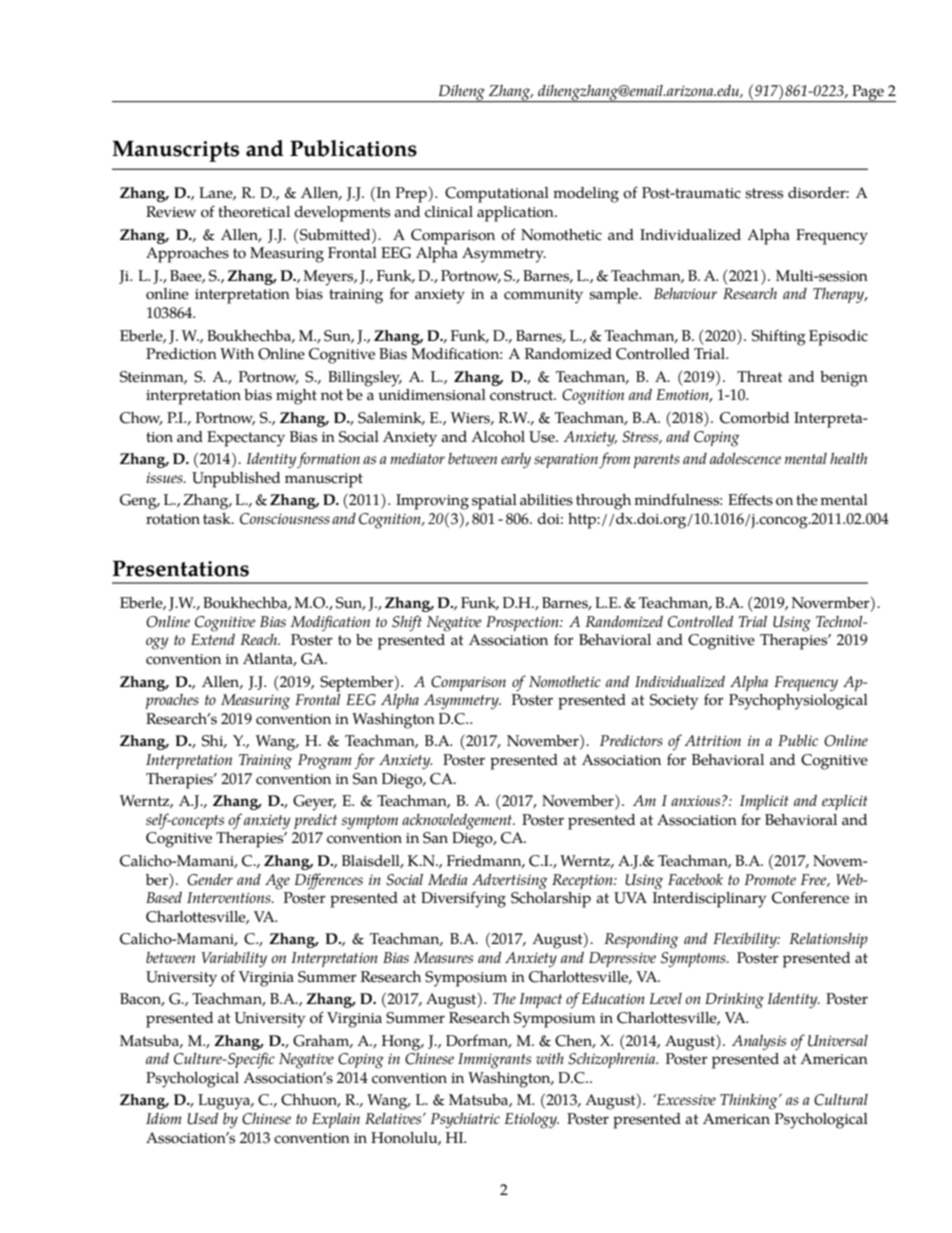 This screenshot has width=952, height=1233. What do you see at coordinates (586, 195) in the screenshot?
I see `modeling` at bounding box center [586, 195].
